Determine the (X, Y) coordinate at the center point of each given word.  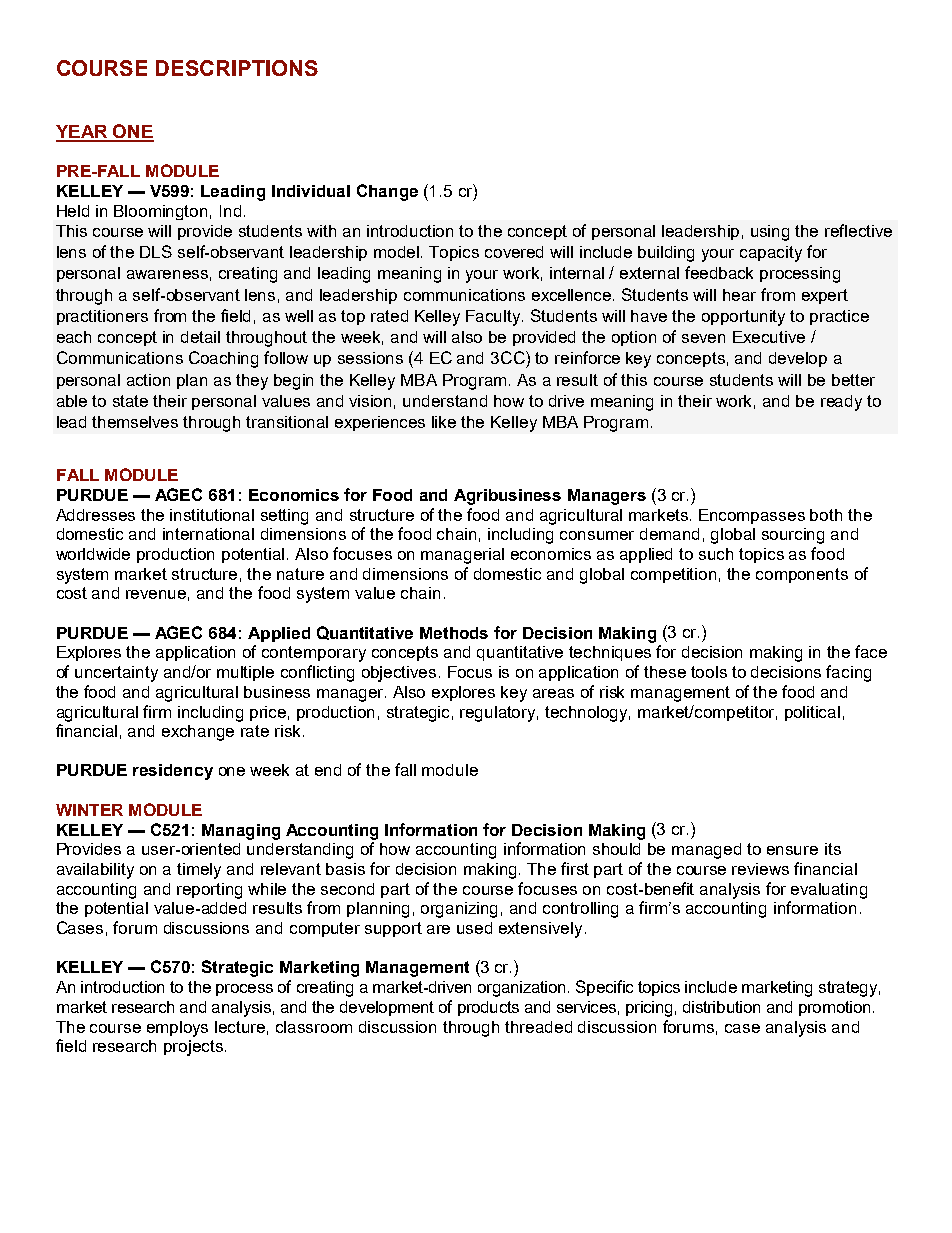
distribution (721, 1007)
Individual (311, 191)
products (488, 1008)
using (770, 233)
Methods (454, 633)
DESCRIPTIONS (237, 68)
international (208, 534)
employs (177, 1029)
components (802, 575)
